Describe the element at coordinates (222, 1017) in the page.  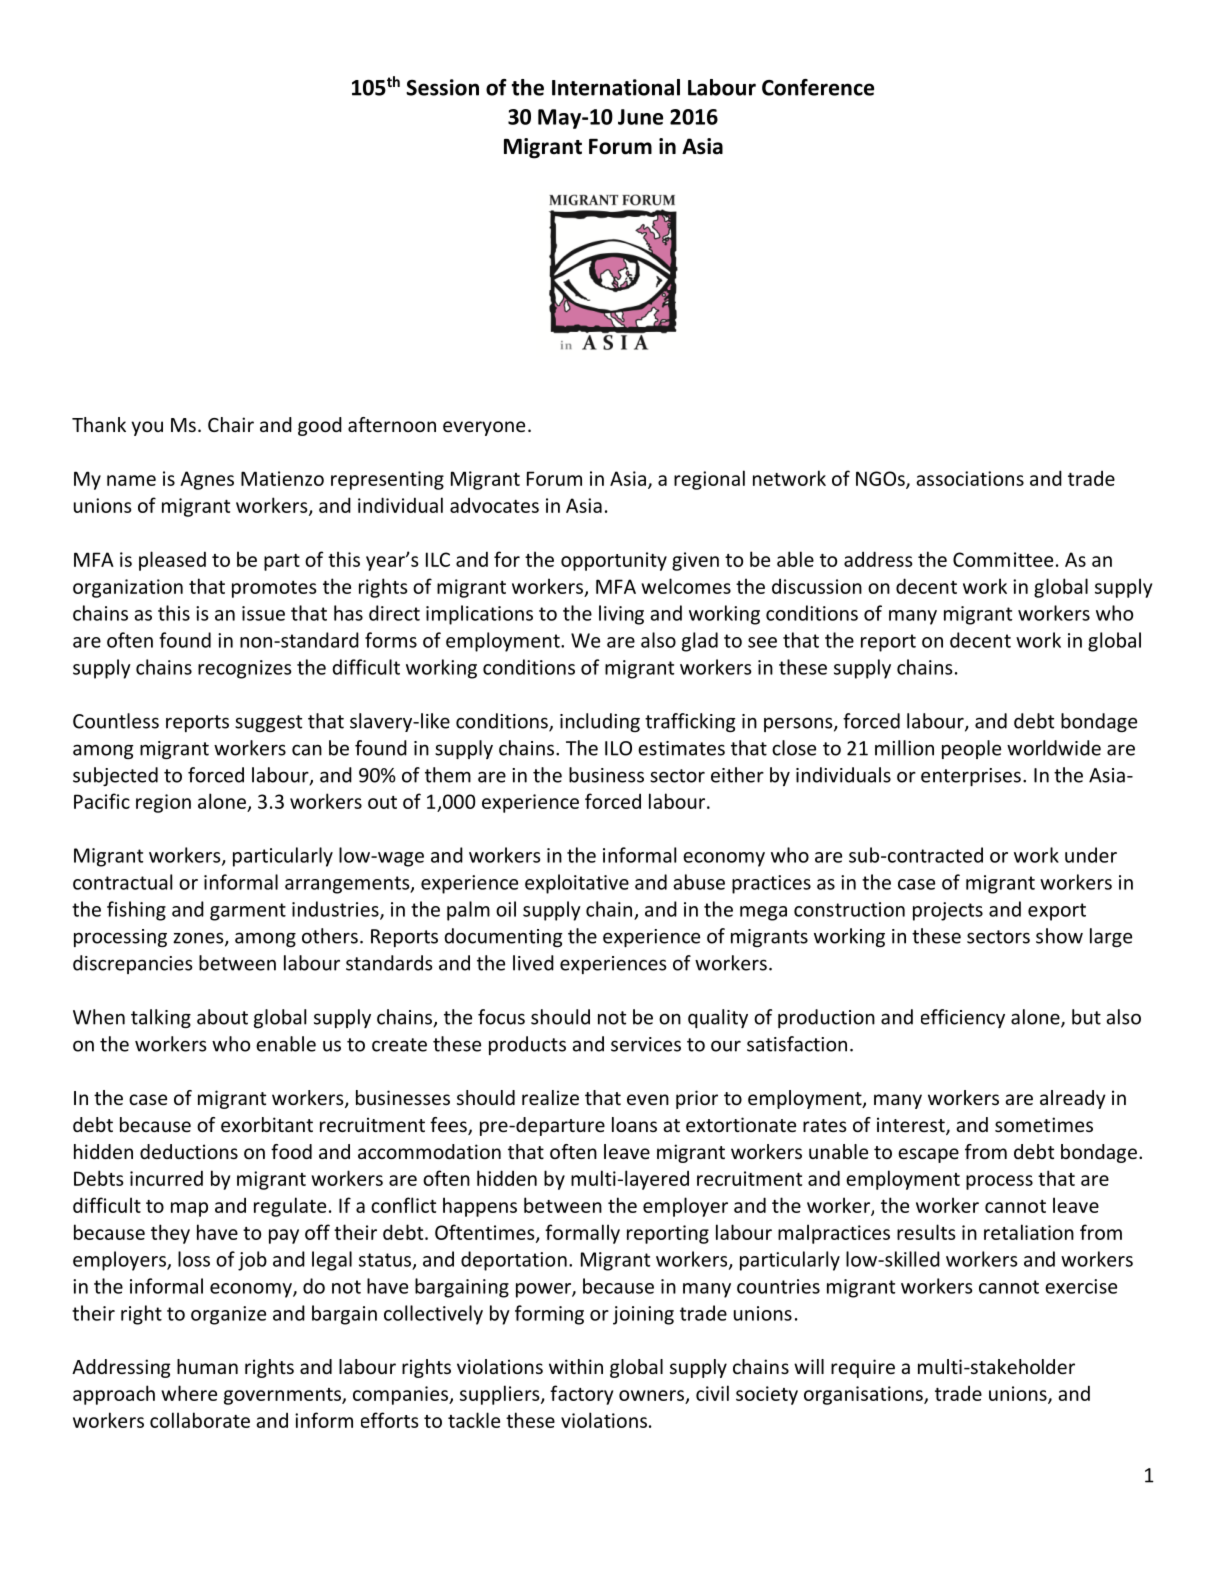
I see `about` at that location.
